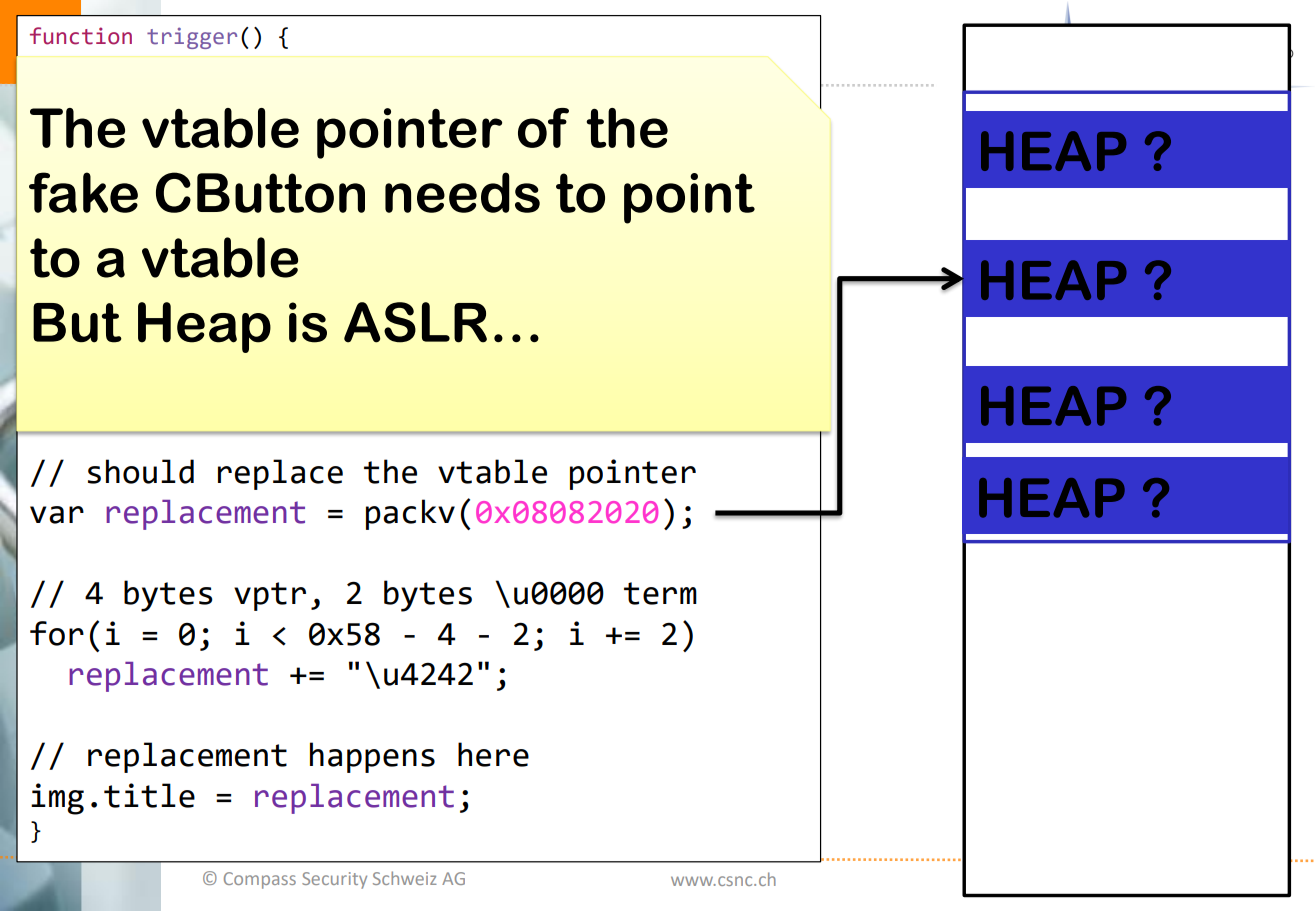 The image size is (1316, 911). I want to click on needs, so click(462, 192).
